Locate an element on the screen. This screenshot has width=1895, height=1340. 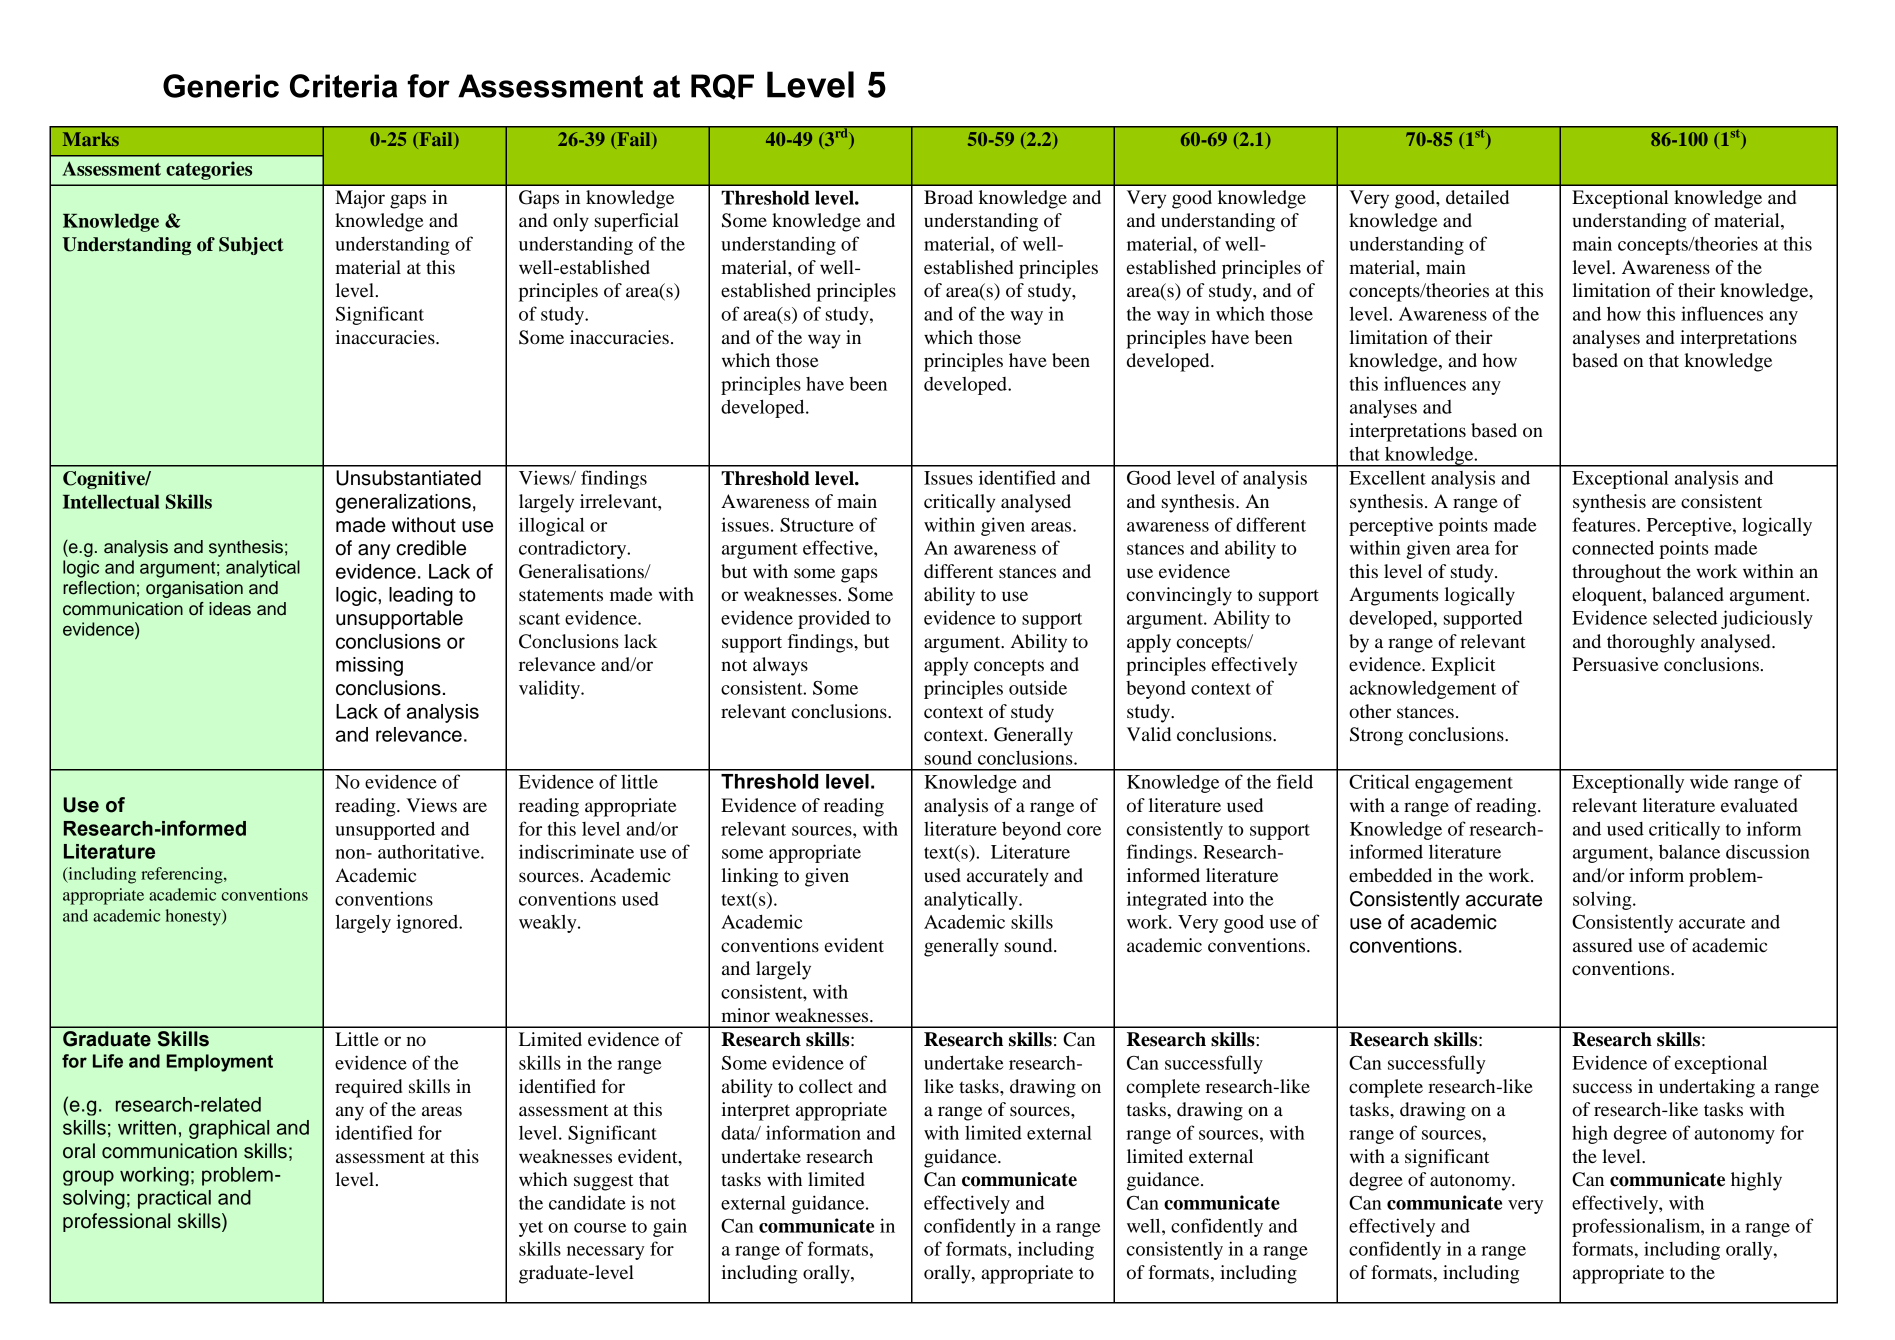
Broad is located at coordinates (948, 197).
